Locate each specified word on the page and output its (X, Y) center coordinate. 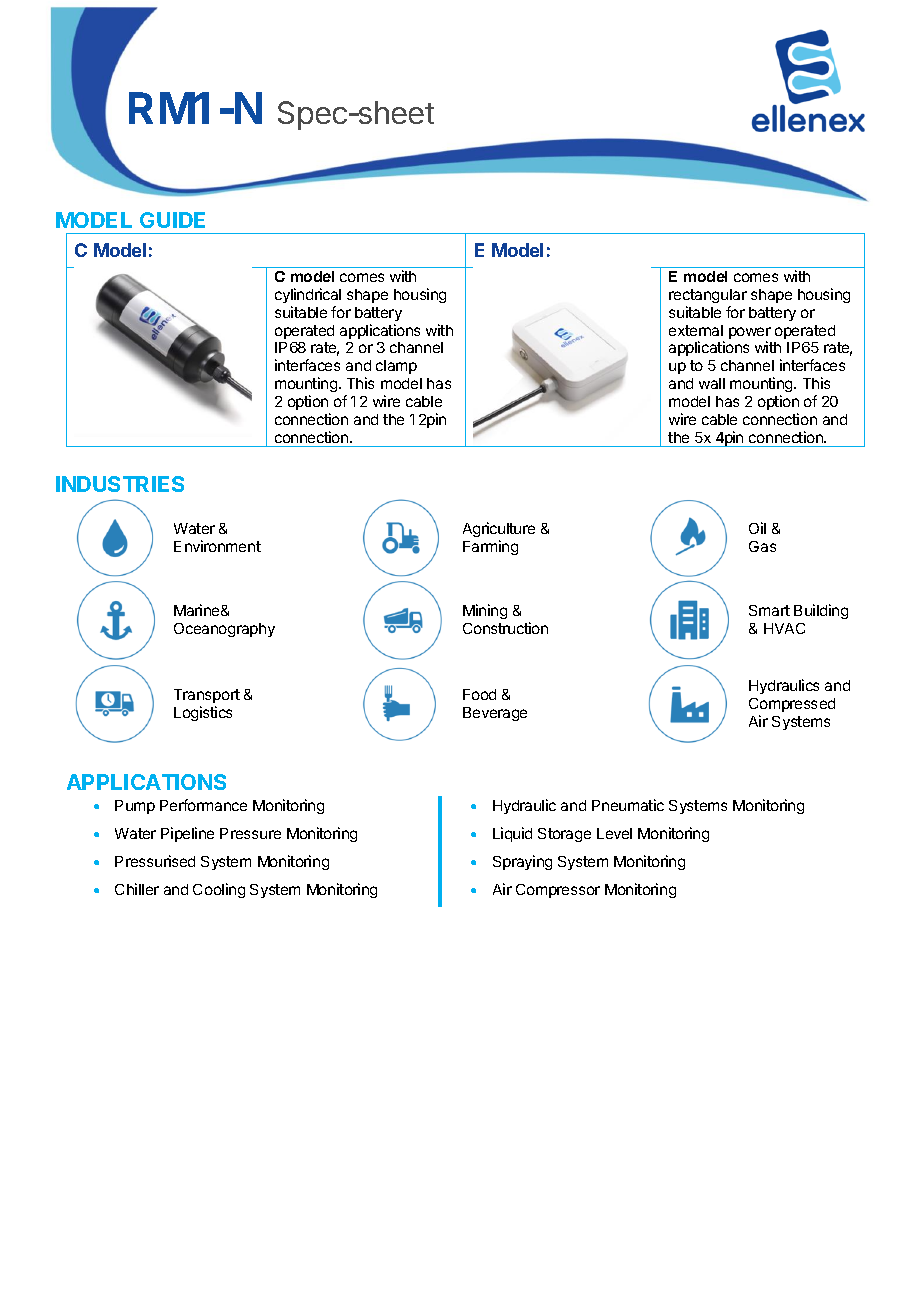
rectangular (708, 296)
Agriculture (499, 529)
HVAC (784, 628)
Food (479, 694)
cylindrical (308, 295)
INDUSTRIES (120, 484)
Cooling (219, 890)
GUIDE (172, 220)
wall (712, 383)
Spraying (522, 862)
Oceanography (224, 630)
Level (614, 833)
